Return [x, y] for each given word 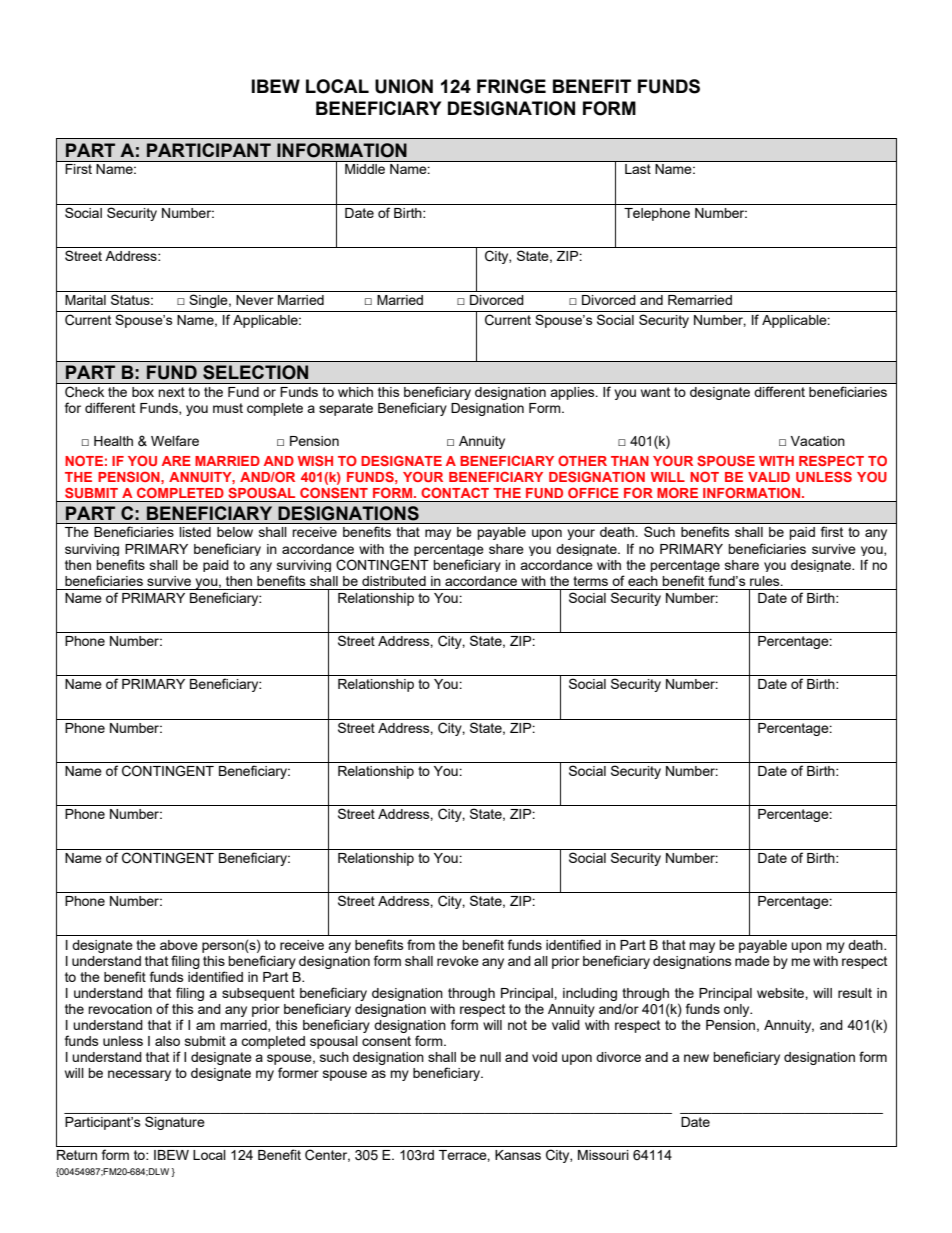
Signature [175, 1123]
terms [590, 581]
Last [638, 169]
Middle [365, 169]
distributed [394, 581]
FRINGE [511, 86]
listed [195, 532]
